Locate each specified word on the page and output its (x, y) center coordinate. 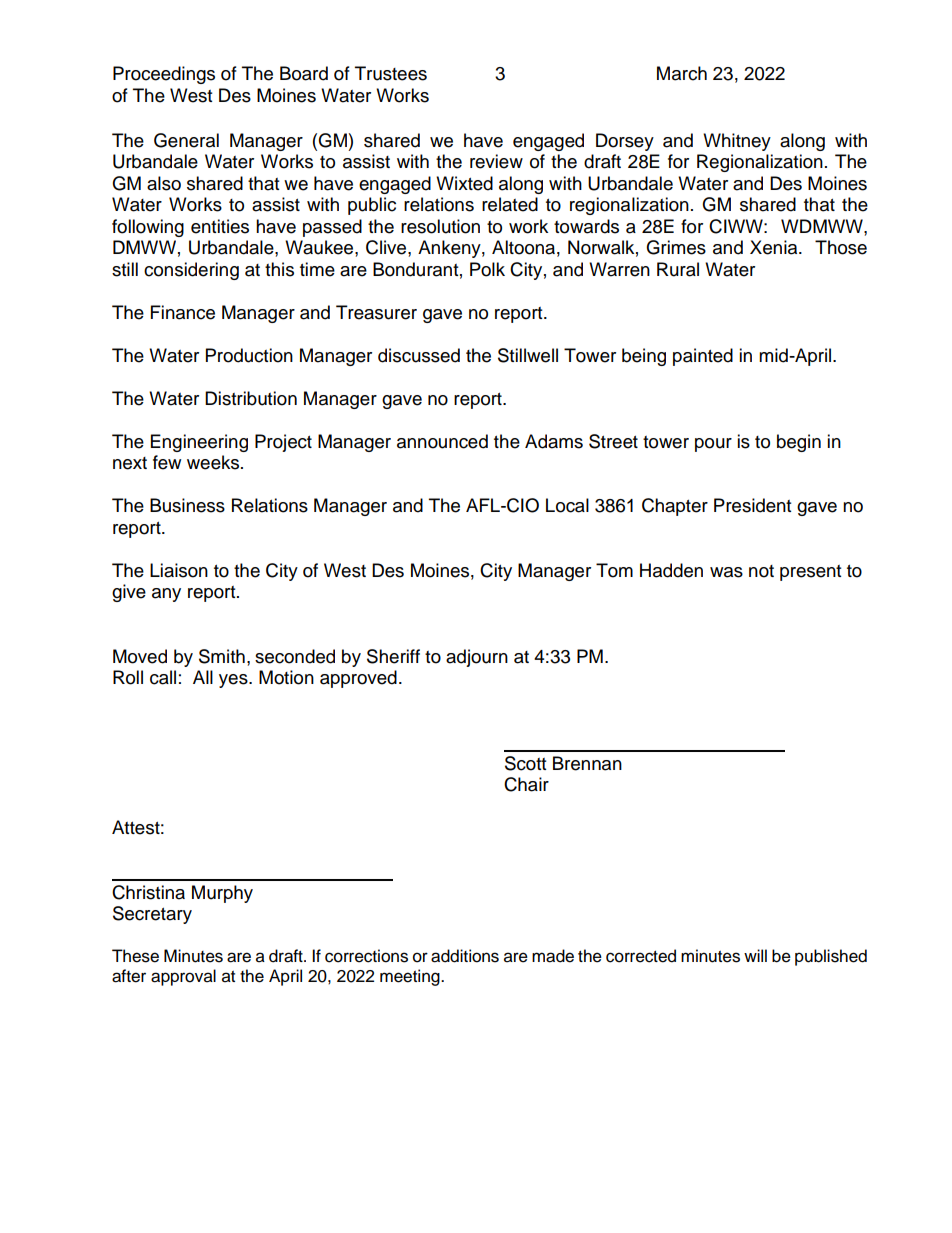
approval (183, 977)
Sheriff (393, 656)
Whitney (737, 142)
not (761, 571)
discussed (419, 355)
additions (465, 956)
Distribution (251, 398)
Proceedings (164, 75)
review (496, 161)
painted (703, 357)
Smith (222, 656)
